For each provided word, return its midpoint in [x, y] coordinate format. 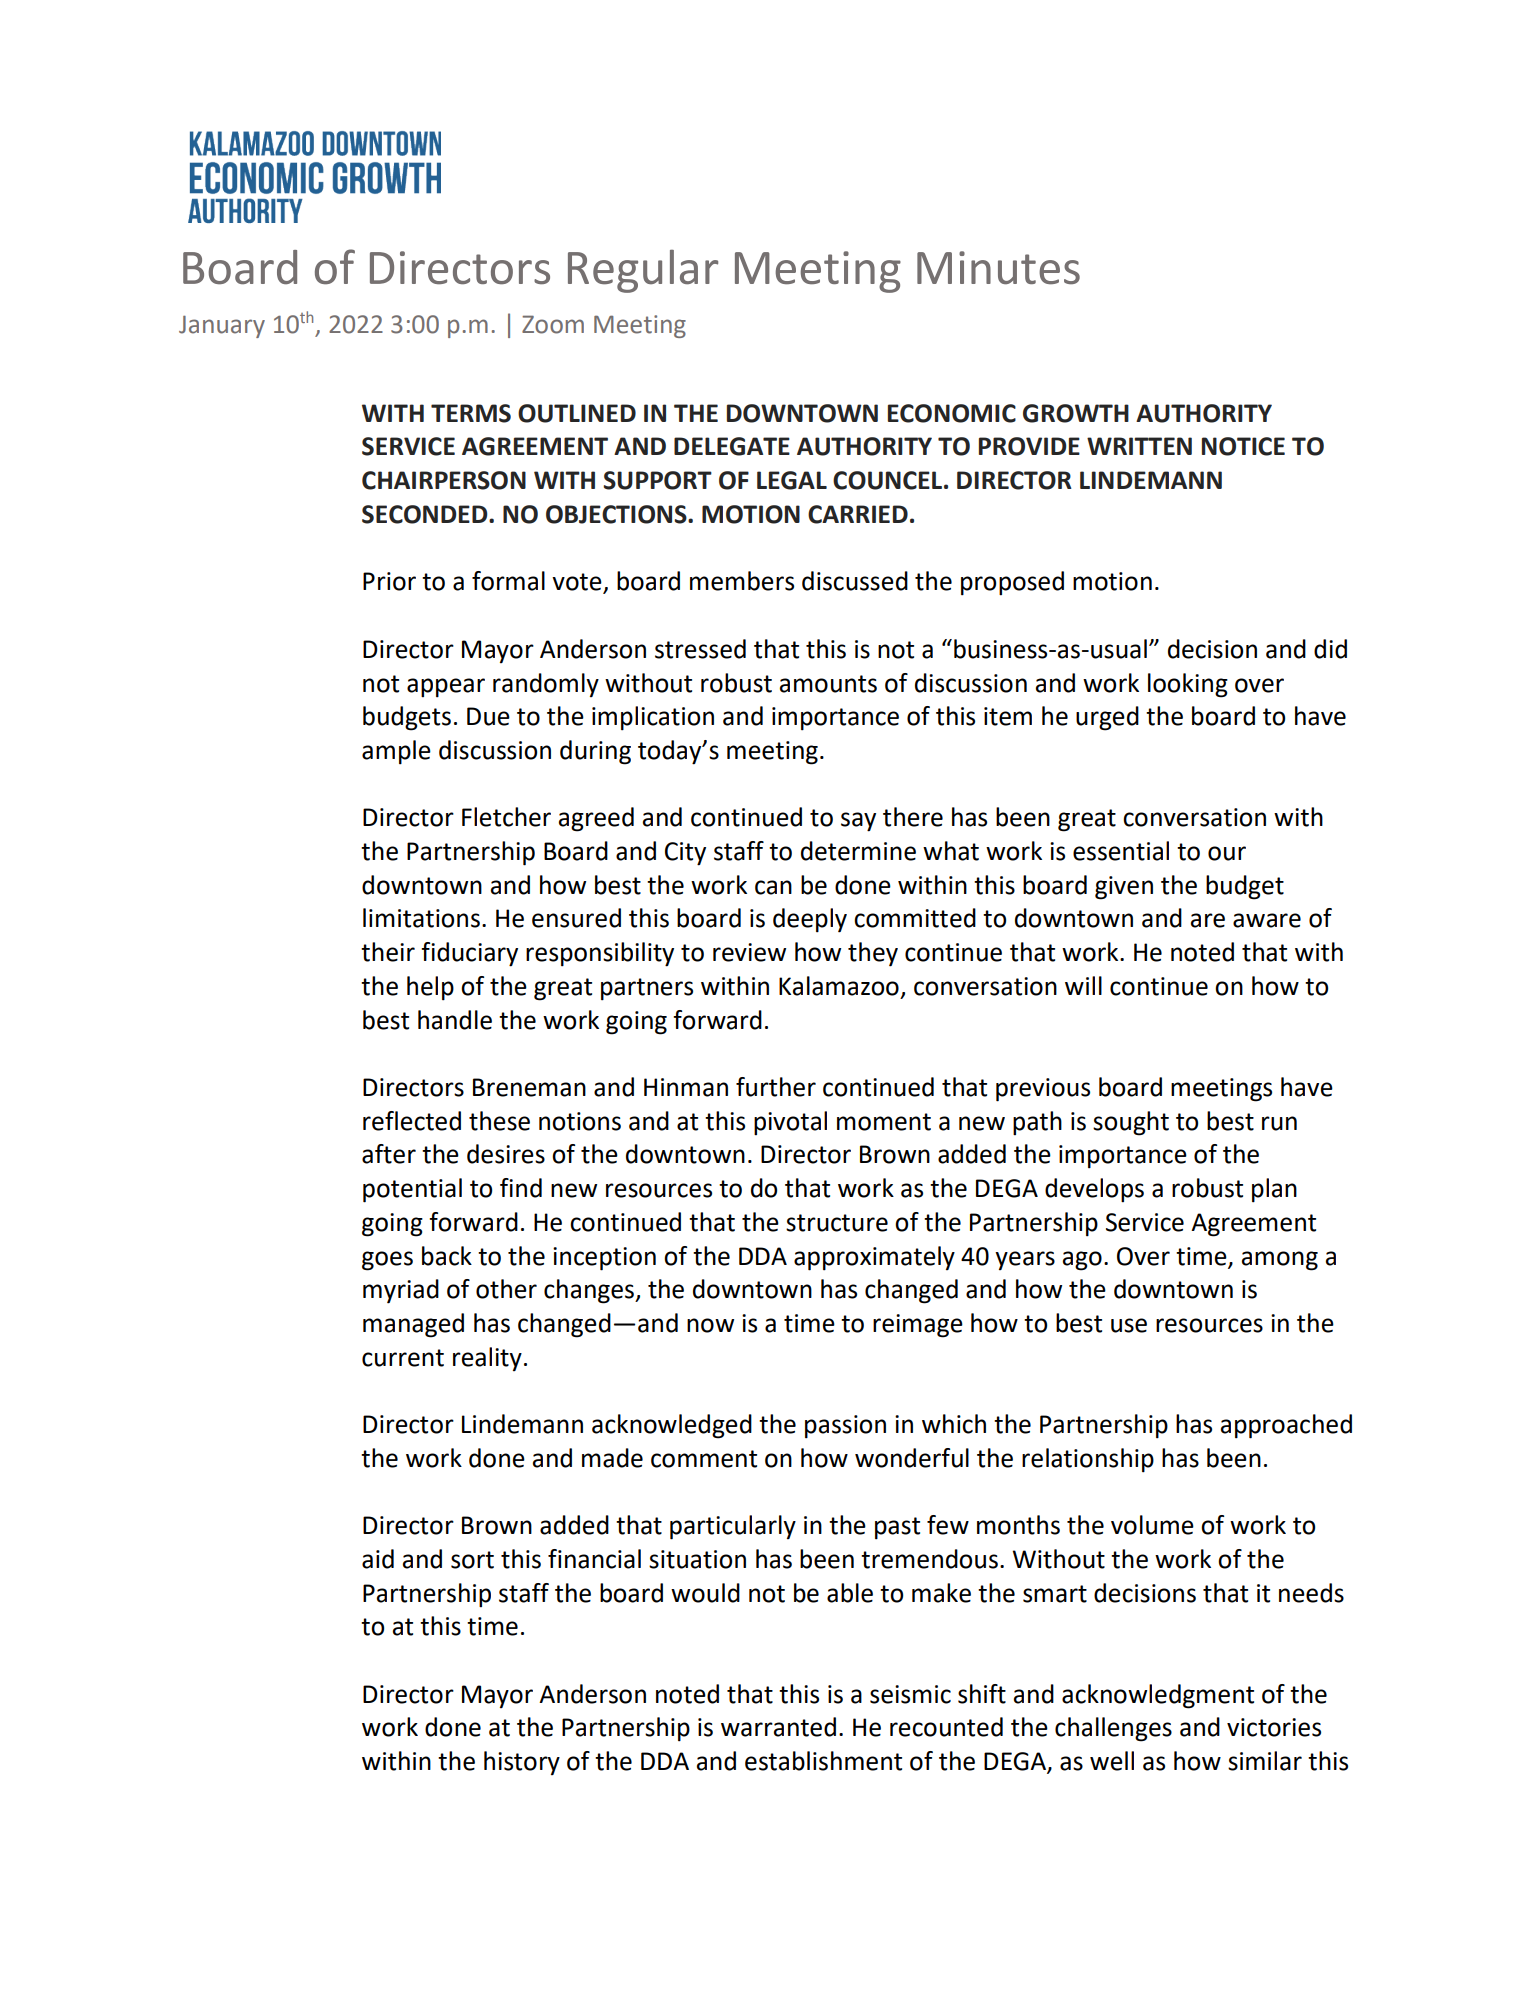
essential [1121, 851]
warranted [778, 1727]
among [1280, 1261]
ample [396, 752]
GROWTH [1076, 413]
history [522, 1763]
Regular [643, 271]
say [858, 822]
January [222, 327]
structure [837, 1223]
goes [387, 1261]
